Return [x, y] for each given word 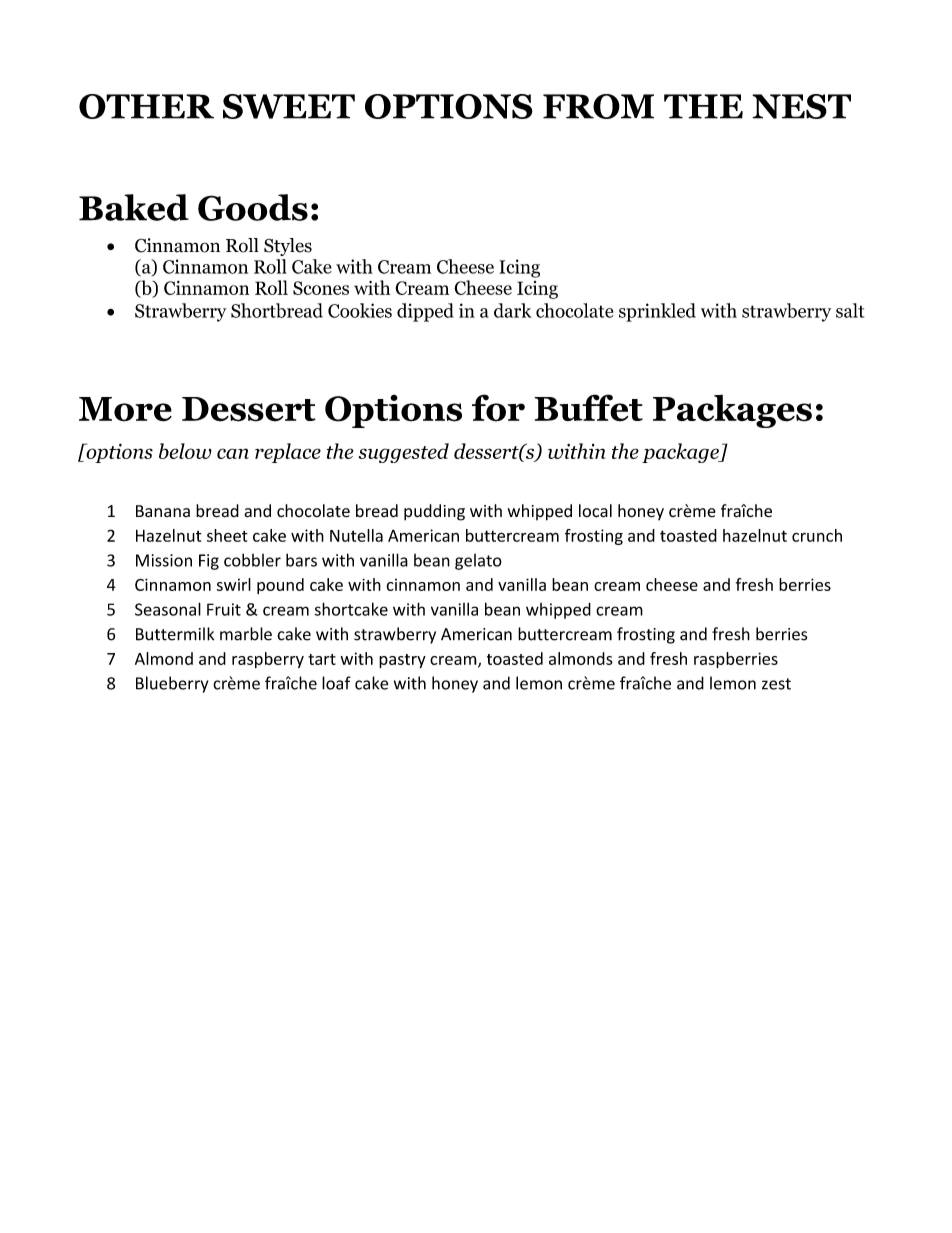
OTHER [146, 106]
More [125, 409]
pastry [402, 661]
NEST [801, 106]
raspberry [268, 660]
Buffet [588, 408]
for [498, 408]
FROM [598, 106]
